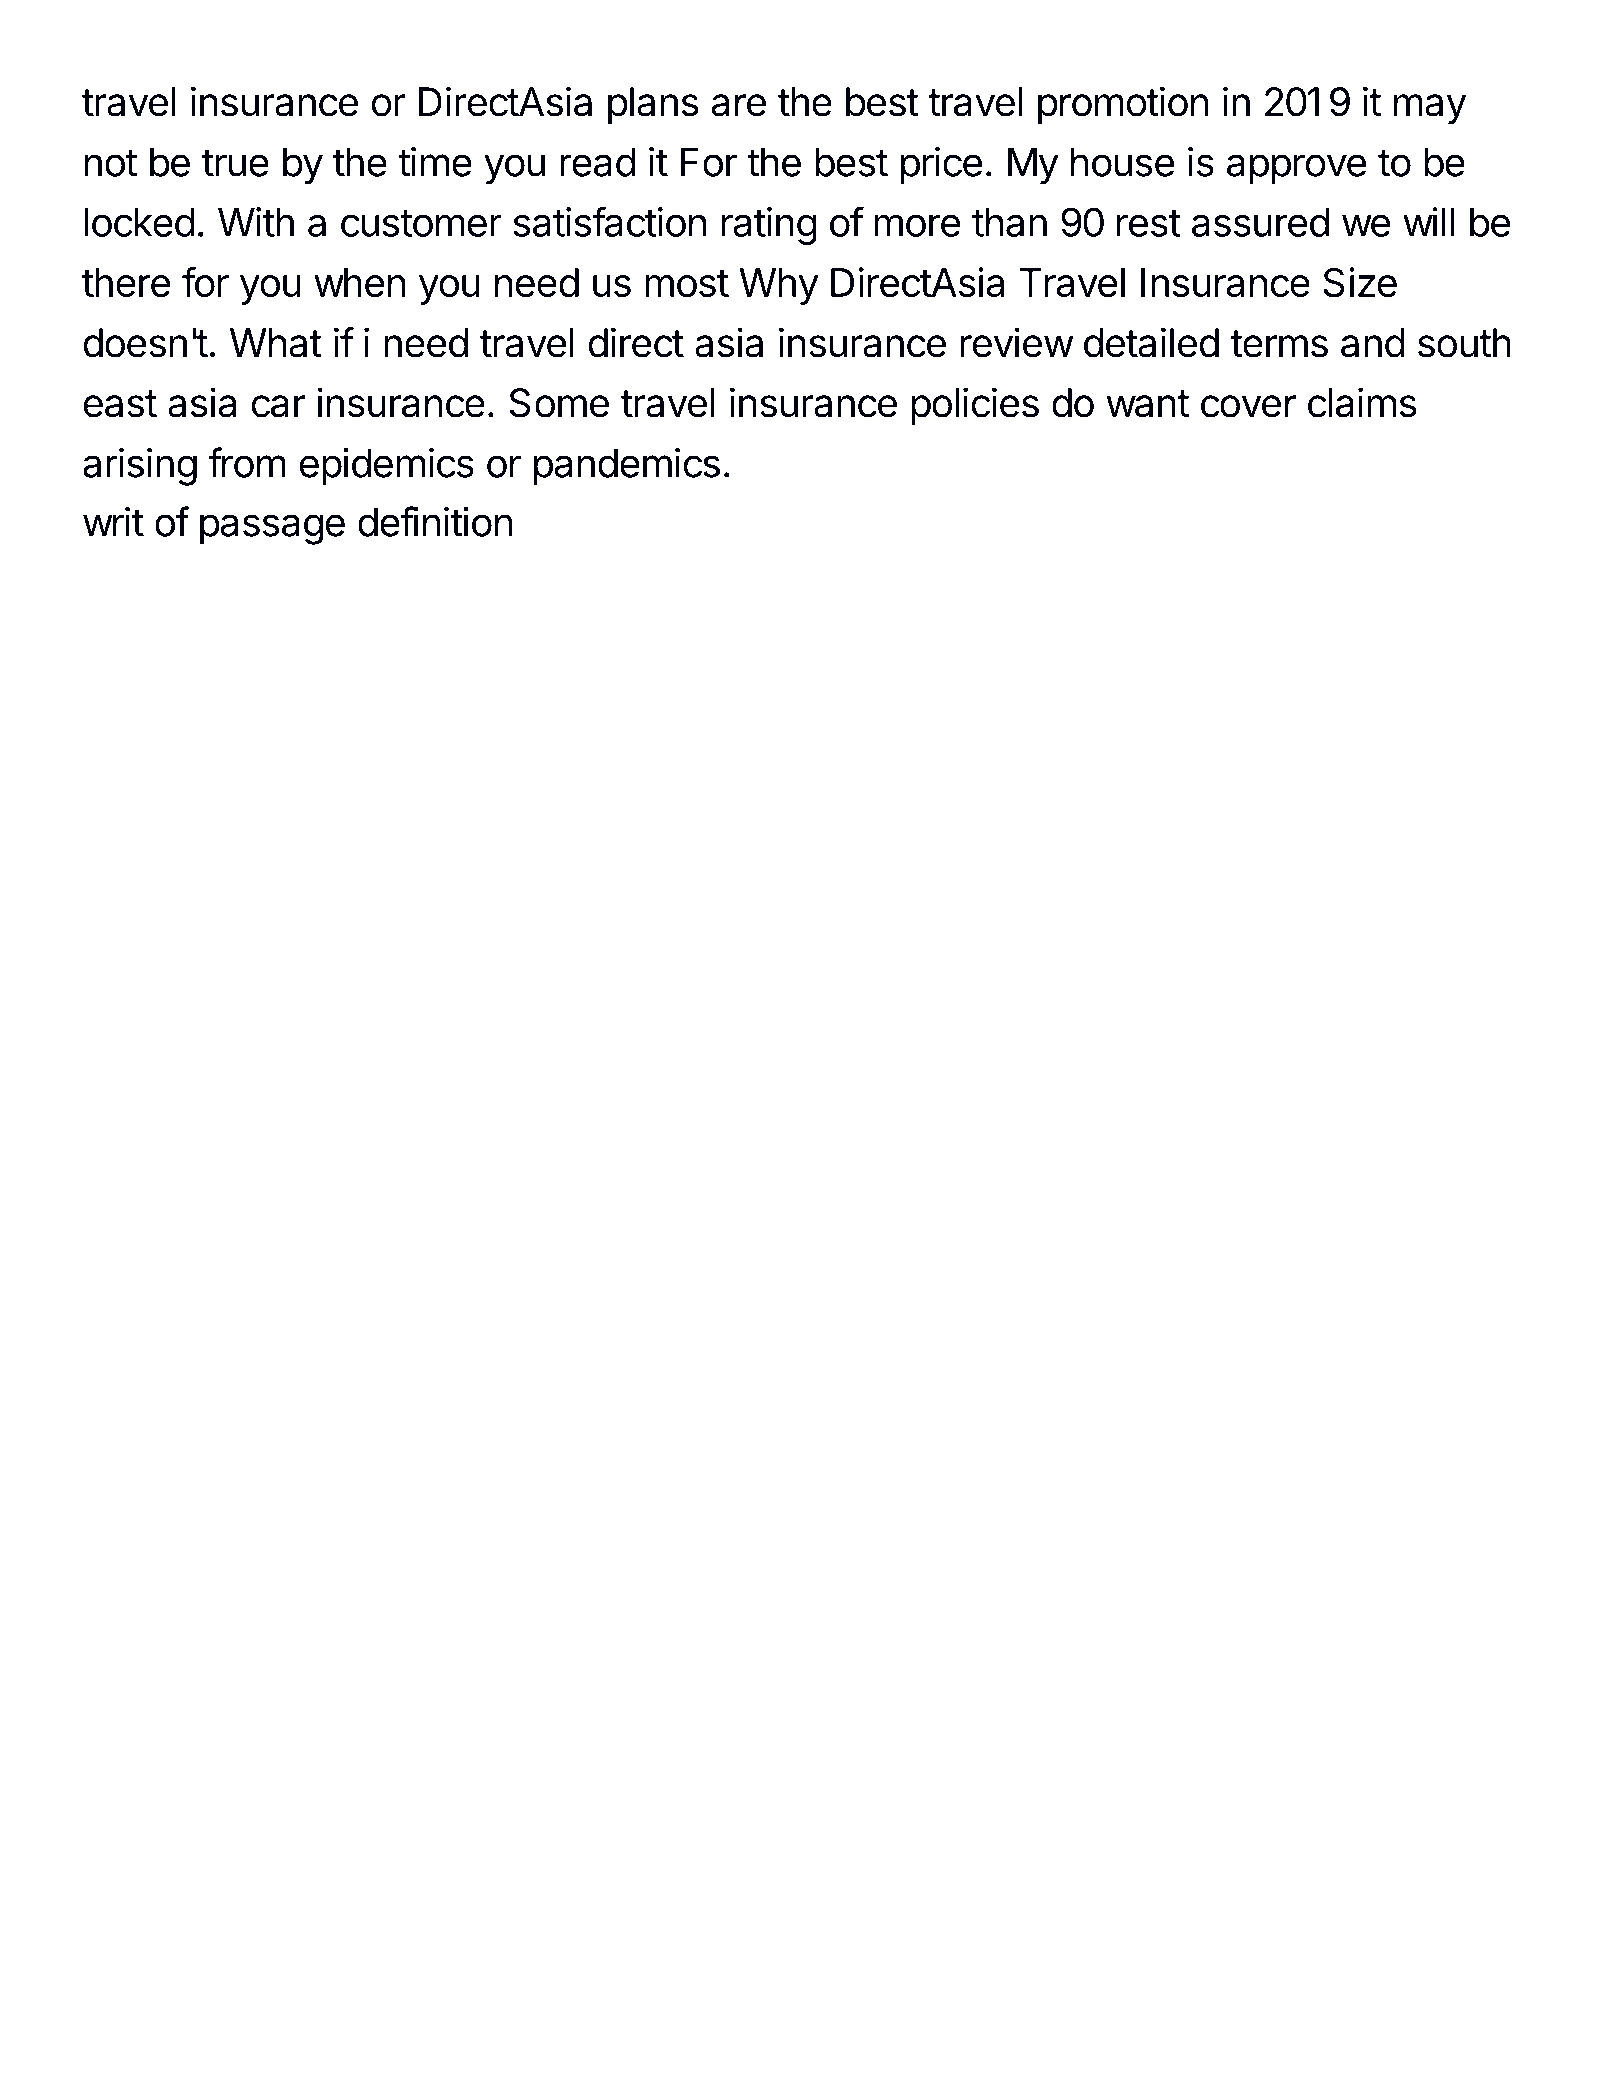 The height and width of the document is (2073, 1602). What do you see at coordinates (1279, 344) in the document?
I see `terms` at bounding box center [1279, 344].
